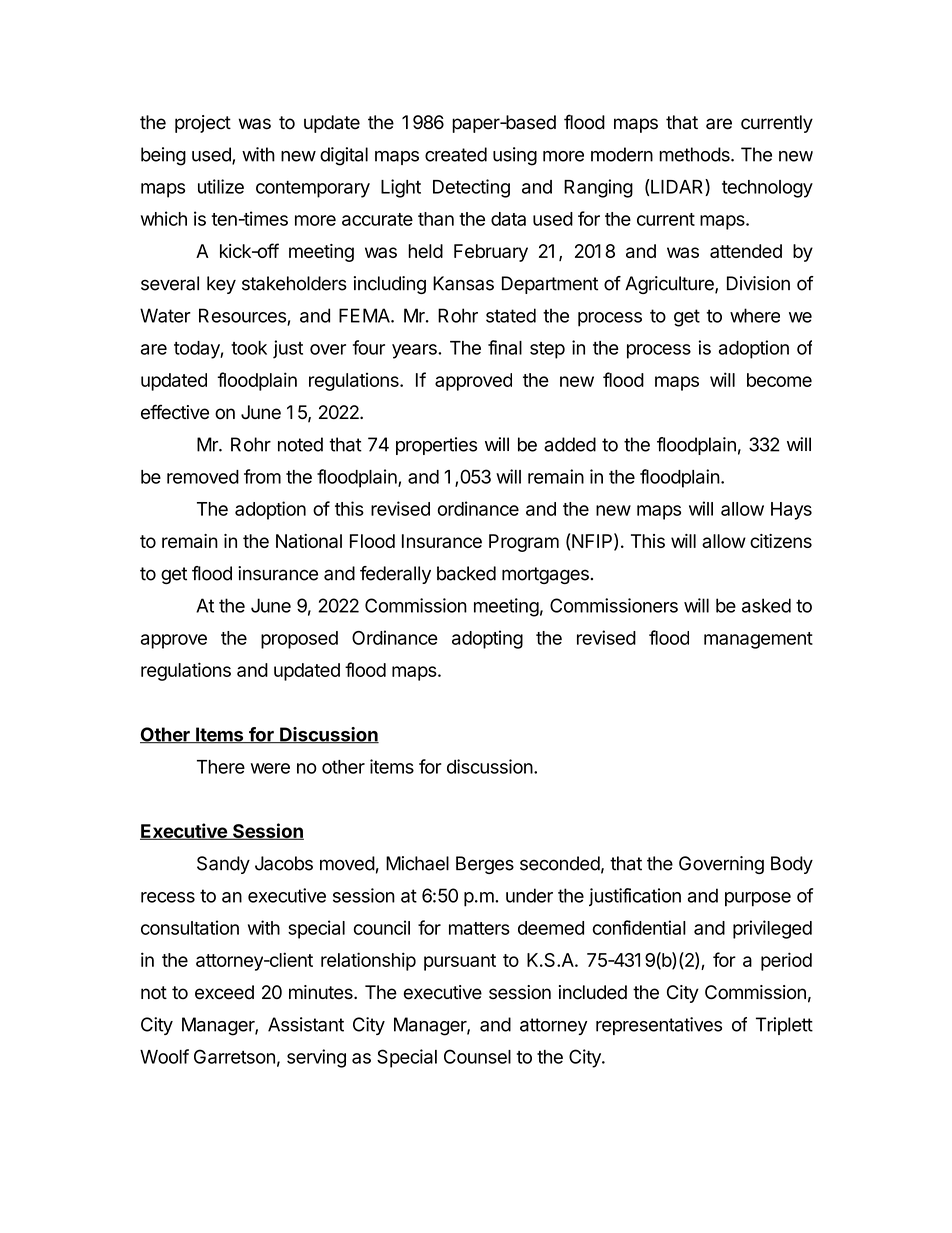 The height and width of the image is (1233, 952). Describe the element at coordinates (766, 605) in the image. I see `asked` at that location.
